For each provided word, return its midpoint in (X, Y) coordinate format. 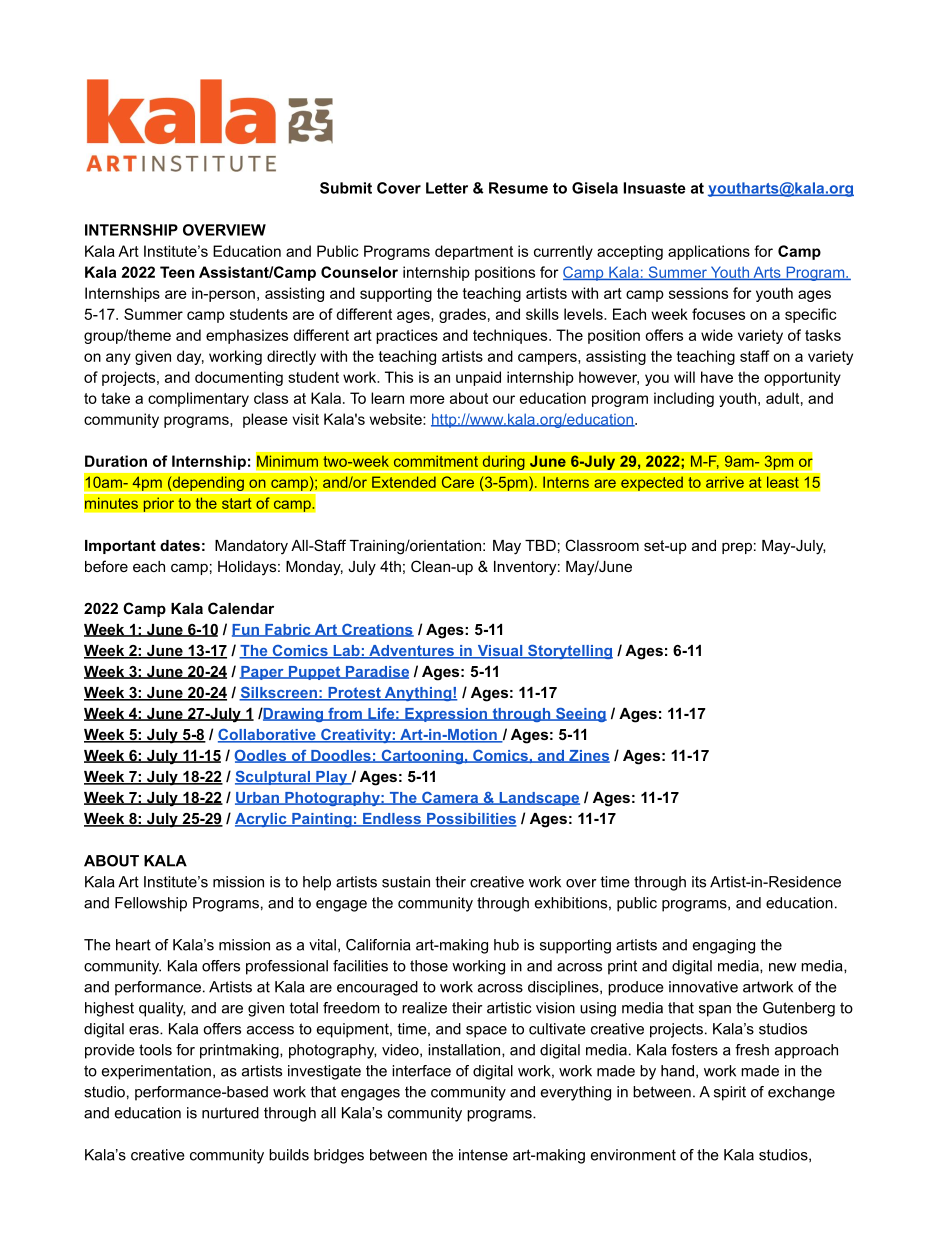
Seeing (580, 715)
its (699, 882)
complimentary (198, 399)
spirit (730, 1093)
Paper (262, 673)
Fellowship (151, 904)
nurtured (230, 1113)
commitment (436, 461)
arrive (725, 482)
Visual (500, 652)
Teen (177, 272)
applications (709, 252)
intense (483, 1155)
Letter (447, 188)
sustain (406, 882)
